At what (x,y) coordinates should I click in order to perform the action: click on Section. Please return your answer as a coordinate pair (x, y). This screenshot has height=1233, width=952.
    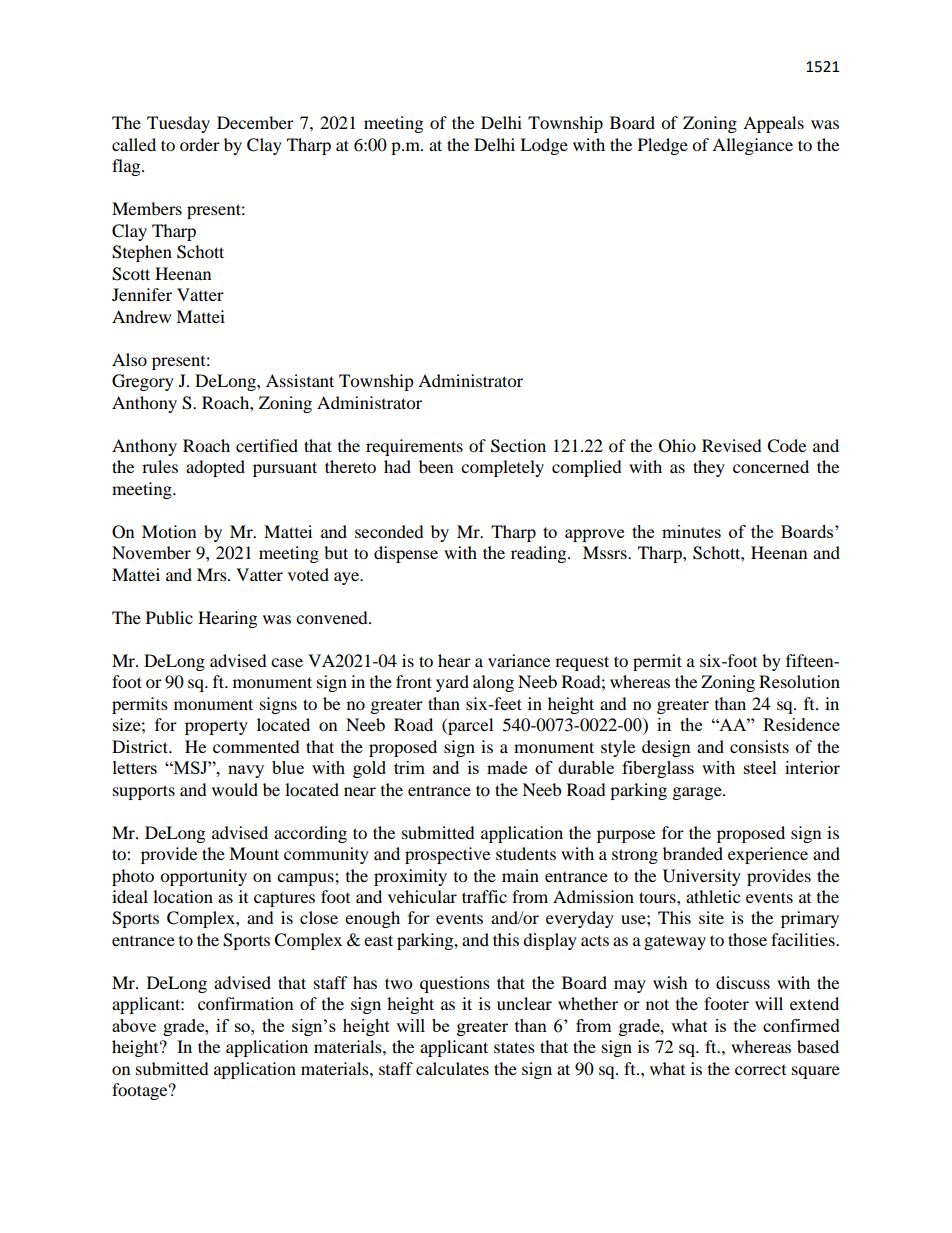
    Looking at the image, I should click on (518, 446).
